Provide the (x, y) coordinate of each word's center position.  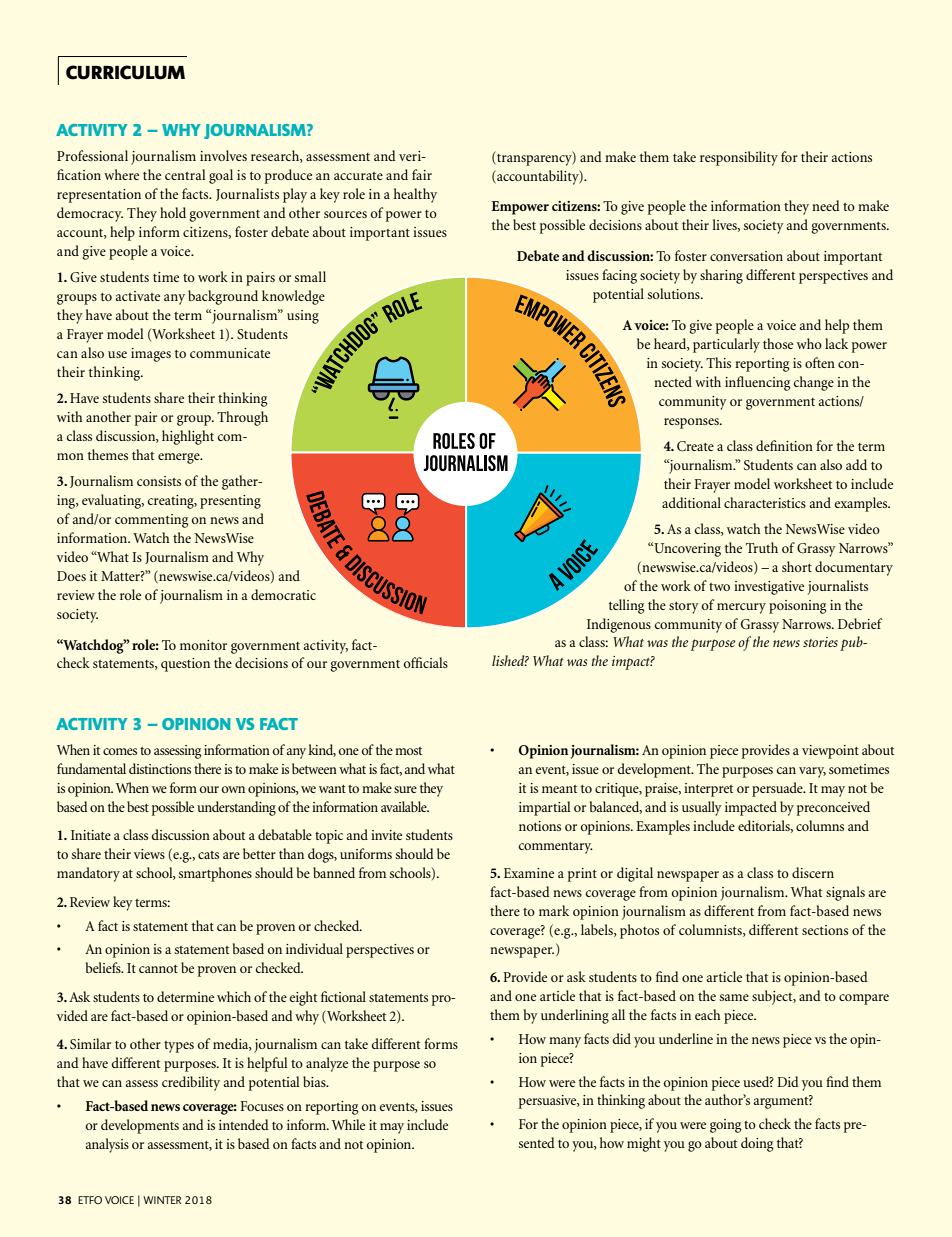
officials (426, 662)
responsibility (739, 158)
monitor (203, 645)
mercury (741, 608)
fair (422, 174)
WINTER (162, 1200)
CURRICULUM (125, 72)
